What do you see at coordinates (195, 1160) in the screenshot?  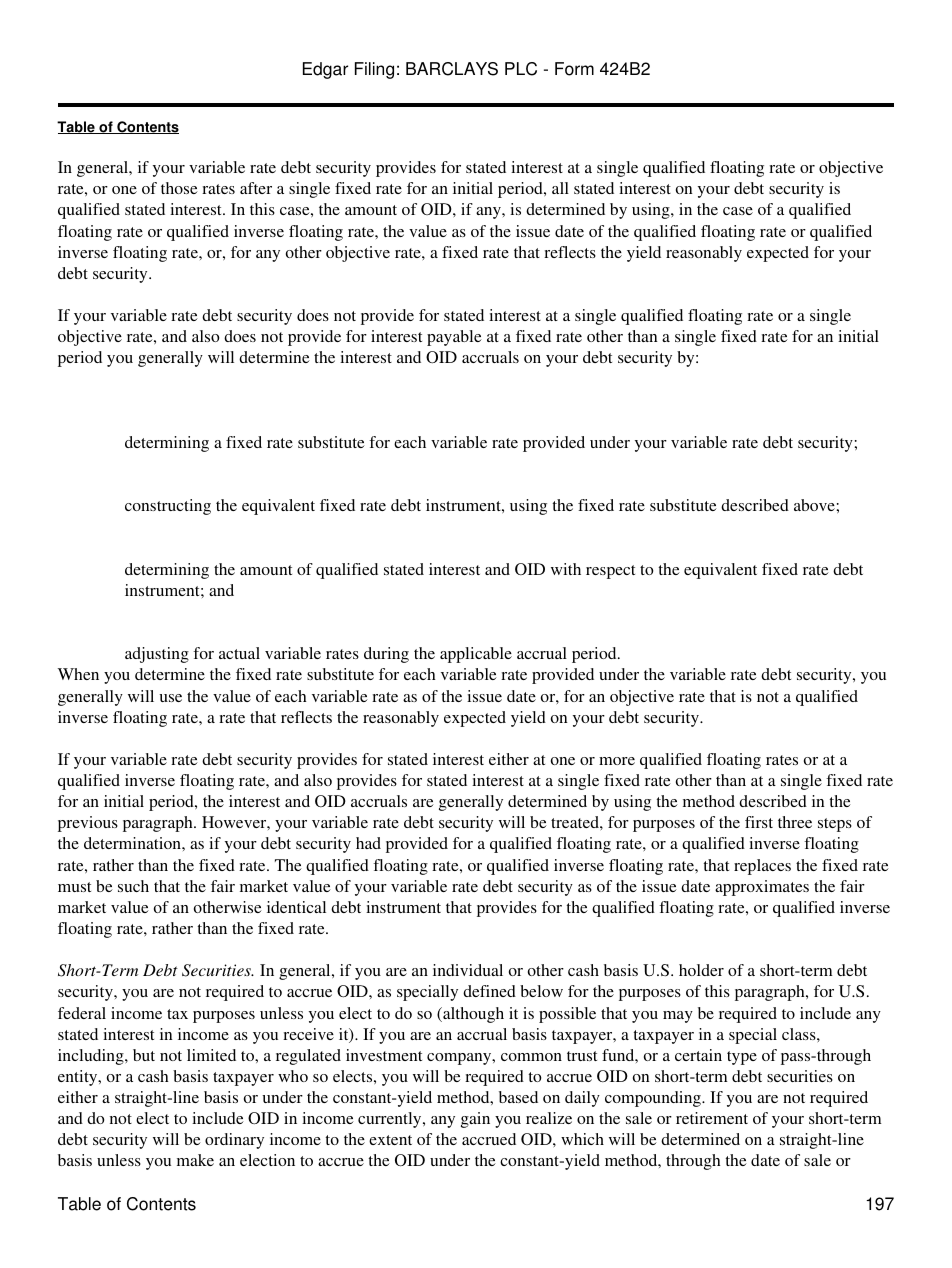 I see `make` at bounding box center [195, 1160].
